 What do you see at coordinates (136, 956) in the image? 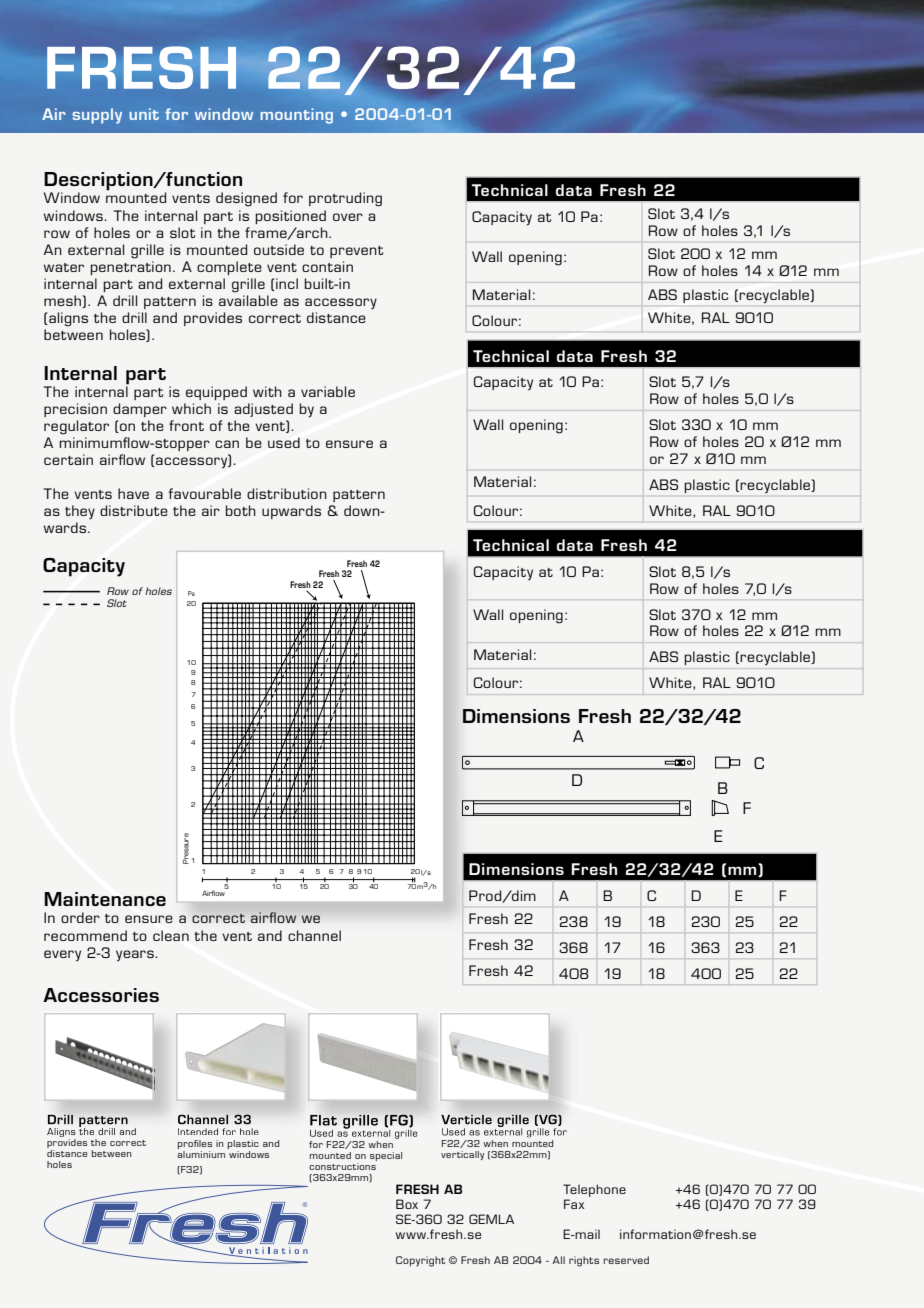
I see `years` at bounding box center [136, 956].
